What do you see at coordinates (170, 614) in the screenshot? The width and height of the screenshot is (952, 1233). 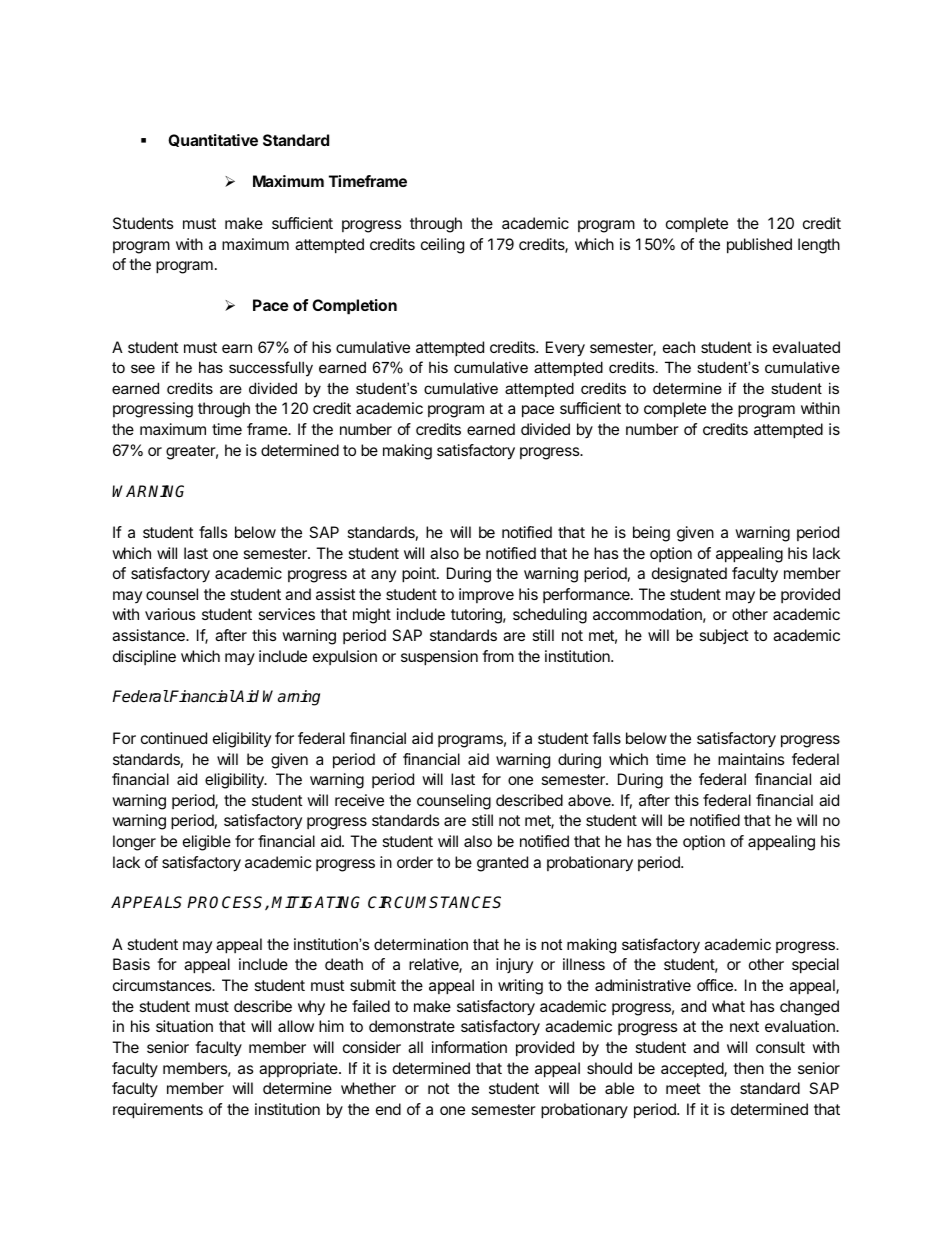 I see `various` at bounding box center [170, 614].
